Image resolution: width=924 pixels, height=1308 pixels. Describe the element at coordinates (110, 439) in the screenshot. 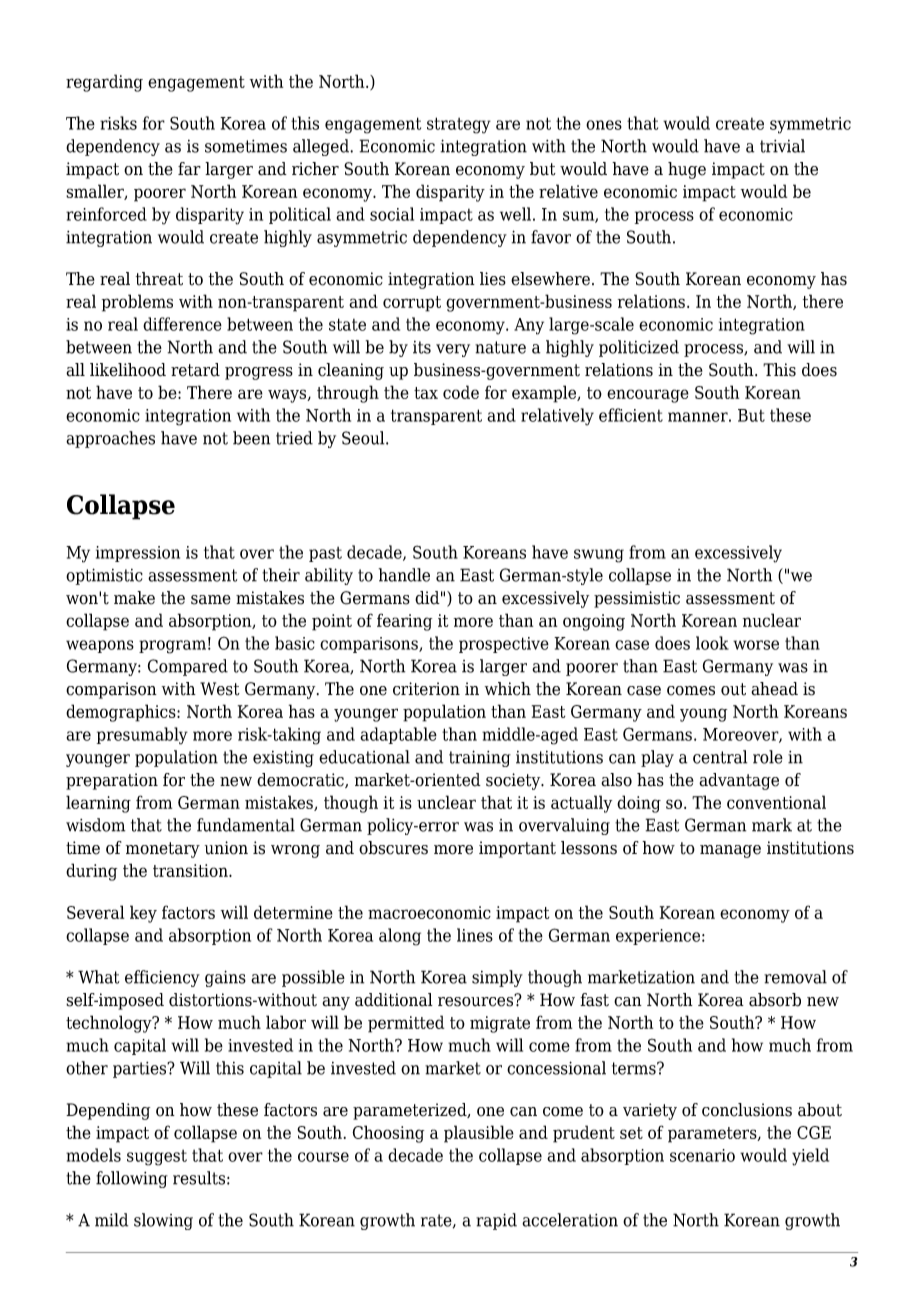

I see `approaches` at that location.
